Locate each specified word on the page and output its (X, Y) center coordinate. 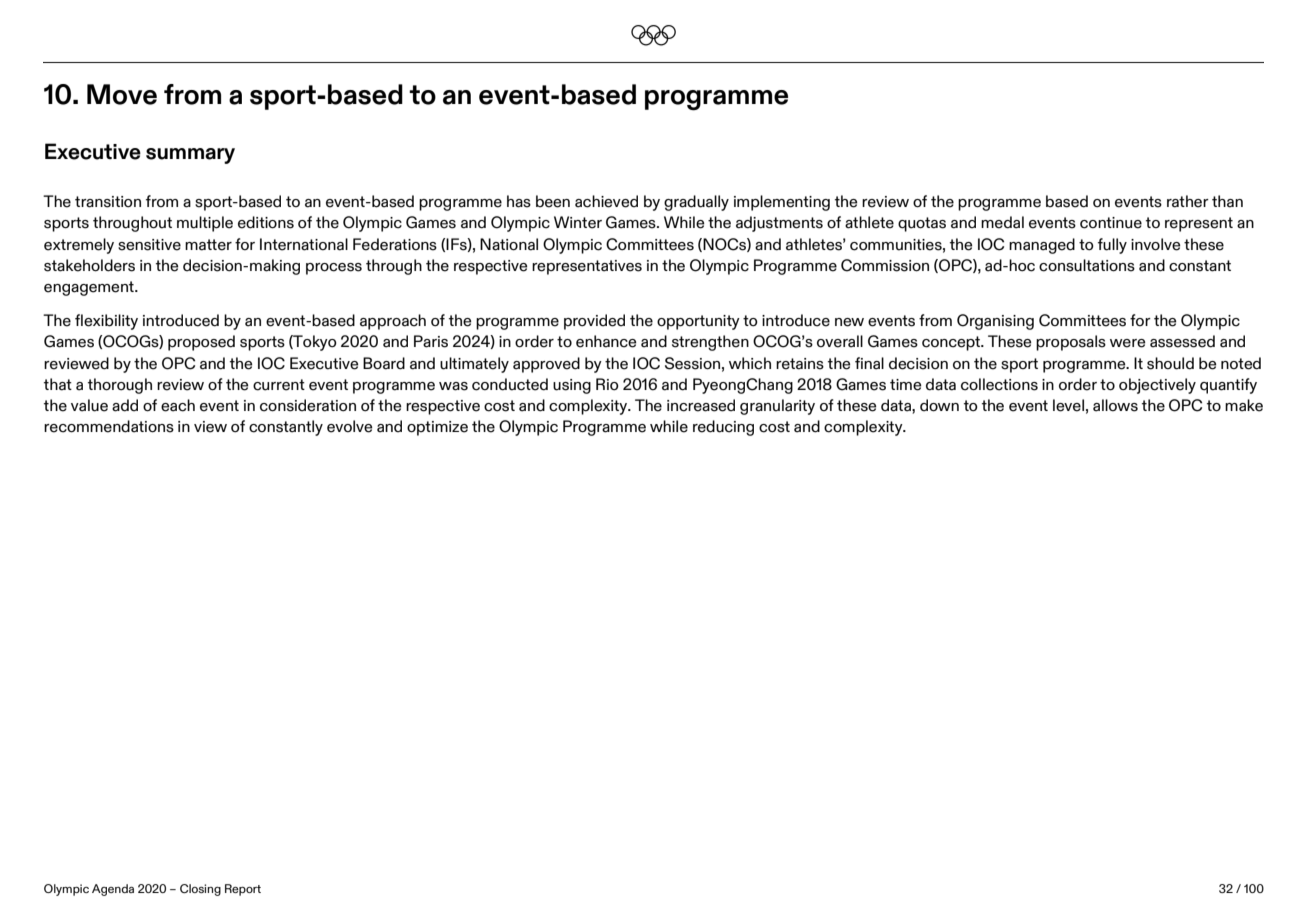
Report (243, 890)
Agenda (113, 890)
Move (122, 94)
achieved (606, 201)
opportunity (698, 322)
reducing (723, 428)
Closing (200, 890)
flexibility (106, 322)
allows (1115, 405)
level (1068, 405)
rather (1188, 201)
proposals (1071, 343)
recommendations (109, 426)
